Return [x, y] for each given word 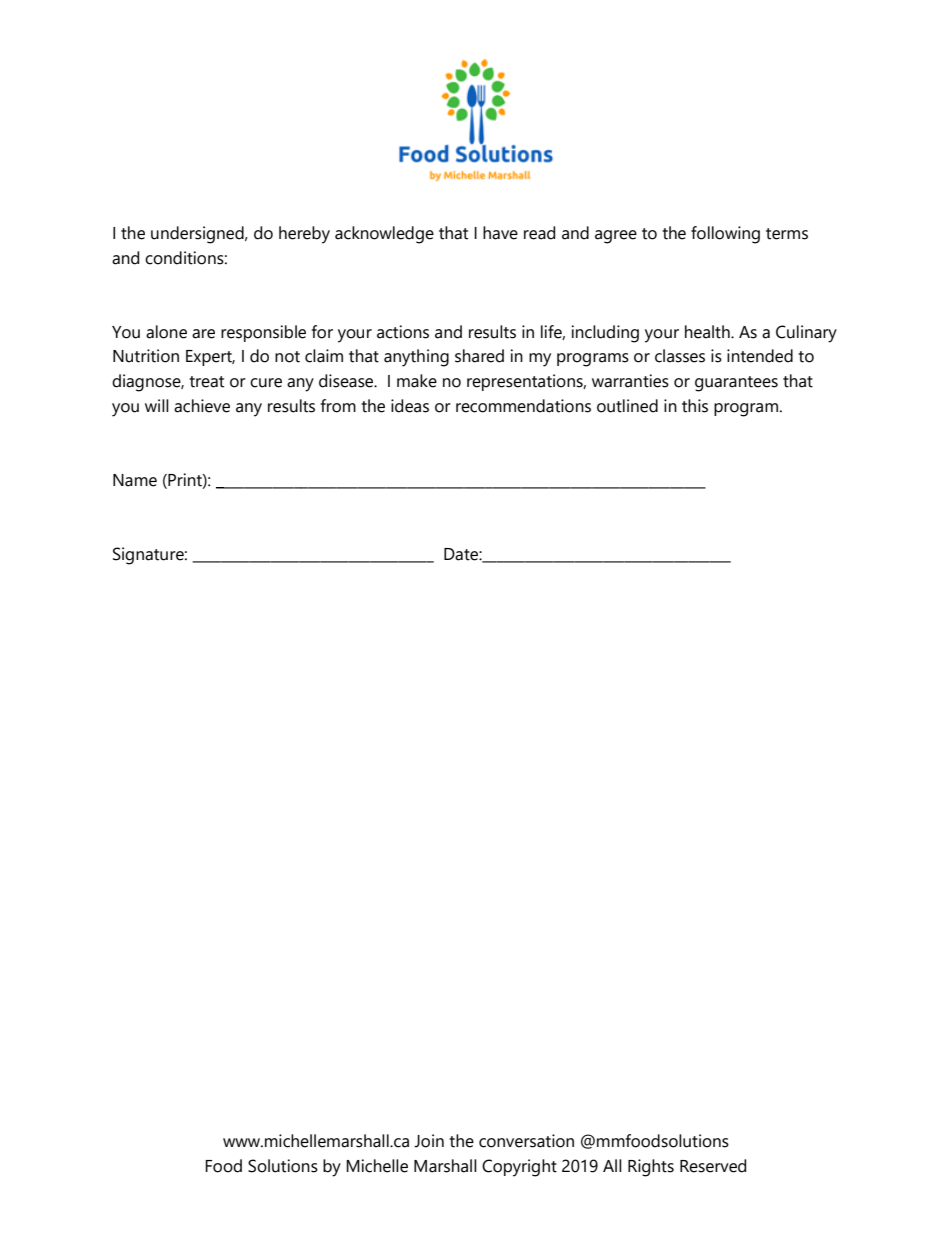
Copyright [519, 1168]
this [695, 406]
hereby [304, 235]
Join [429, 1141]
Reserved [713, 1166]
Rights [651, 1168]
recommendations [523, 406]
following [725, 235]
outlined [627, 406]
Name [135, 480]
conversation [526, 1141]
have [500, 233]
